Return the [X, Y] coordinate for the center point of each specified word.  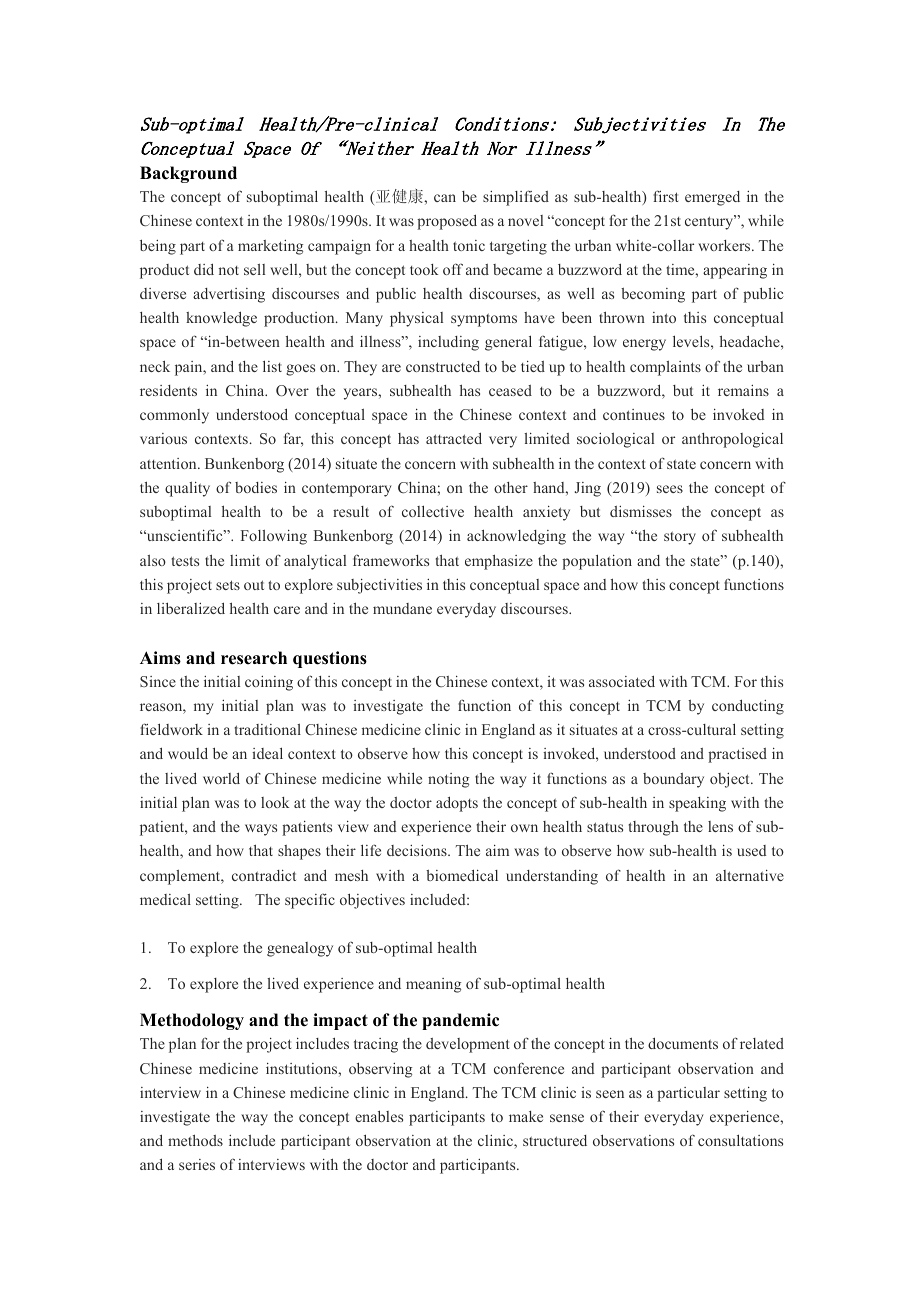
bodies [256, 487]
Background [188, 174]
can [445, 198]
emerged [712, 198]
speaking [697, 804]
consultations [740, 1140]
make [526, 1116]
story [680, 538]
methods [195, 1140]
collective [433, 511]
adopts [457, 804]
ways [261, 830]
